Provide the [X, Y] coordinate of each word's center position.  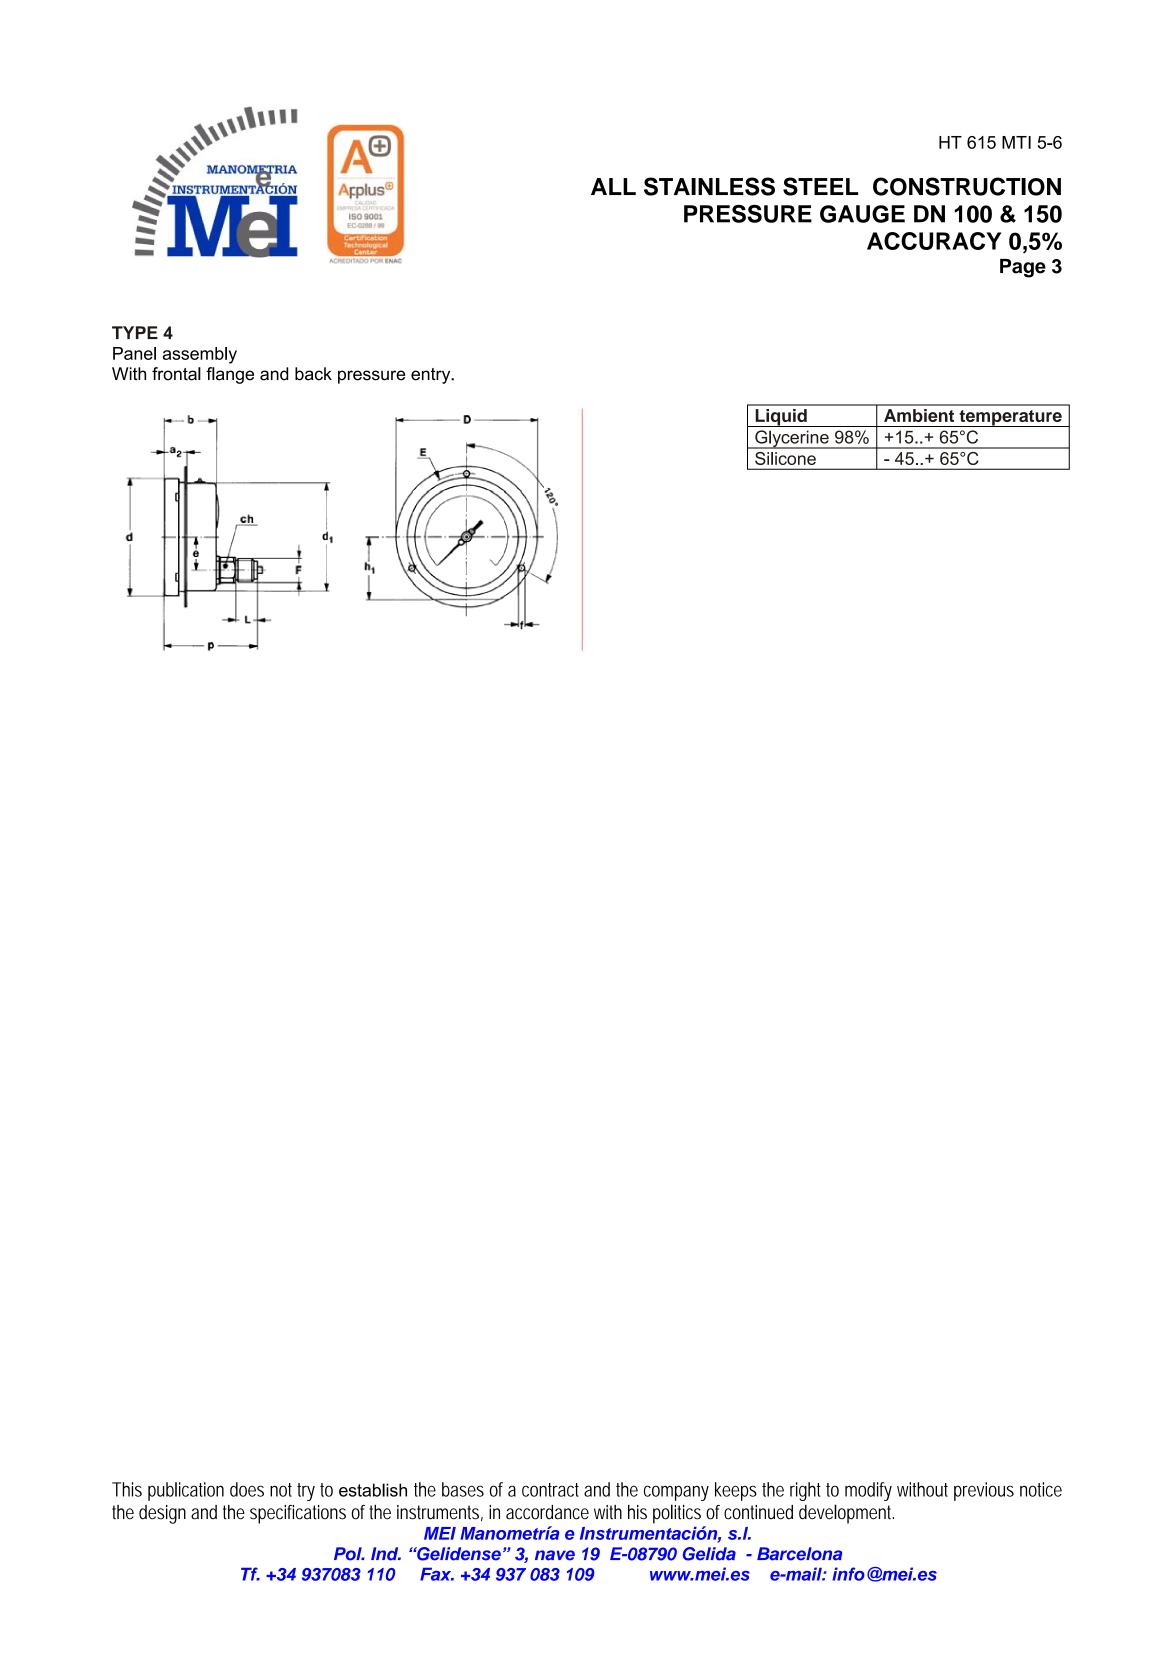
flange [230, 375]
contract [550, 1490]
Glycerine [792, 439]
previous [984, 1491]
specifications [298, 1514]
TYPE [135, 332]
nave [555, 1555]
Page [1023, 268]
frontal [176, 374]
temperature [1010, 418]
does [247, 1489]
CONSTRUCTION [967, 186]
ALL [613, 186]
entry [432, 376]
